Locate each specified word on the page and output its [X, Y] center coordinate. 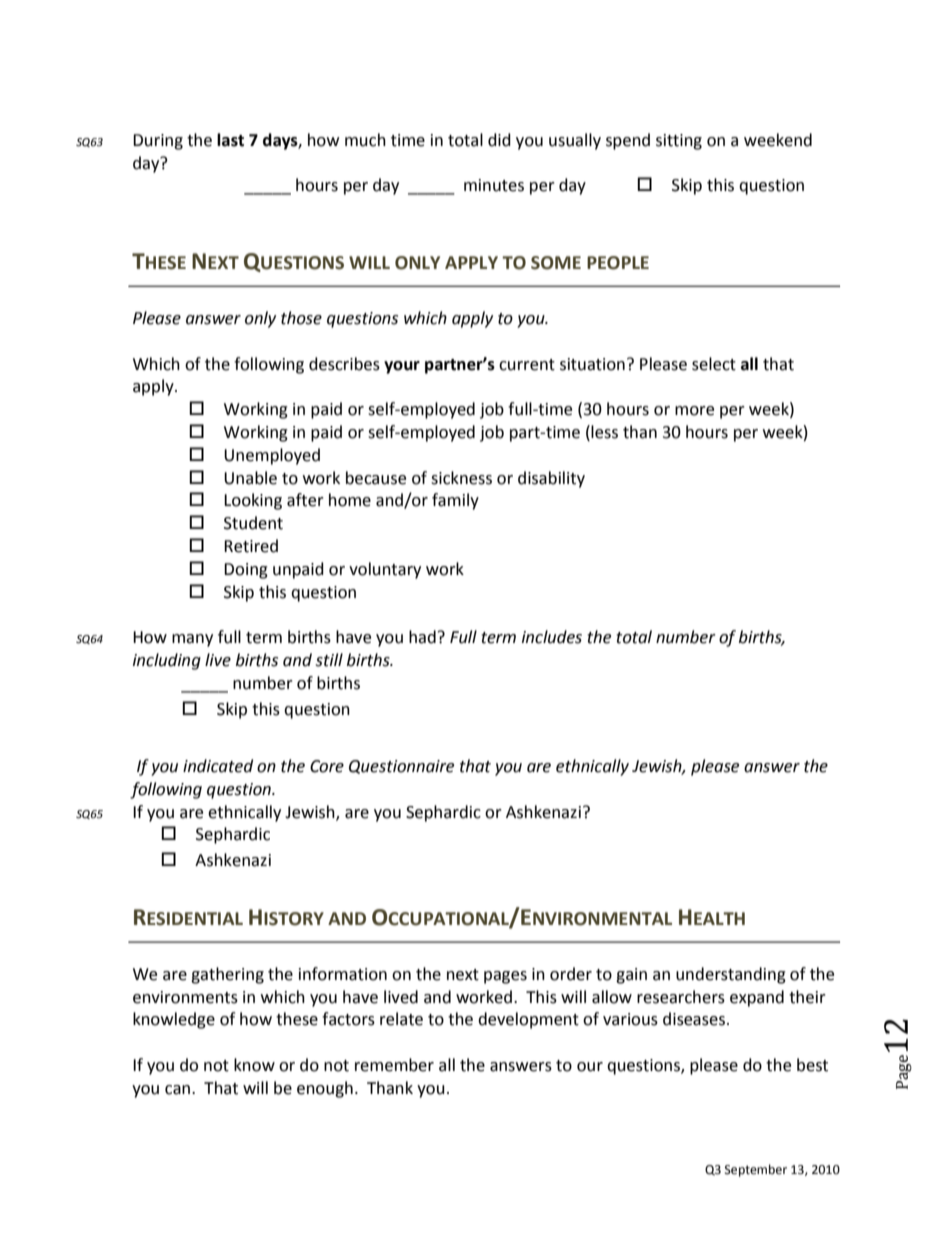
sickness [461, 478]
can [179, 1090]
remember [394, 1065]
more [694, 411]
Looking [253, 501]
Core [327, 766]
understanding [731, 975]
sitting [679, 142]
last [230, 140]
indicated [218, 766]
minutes [494, 185]
